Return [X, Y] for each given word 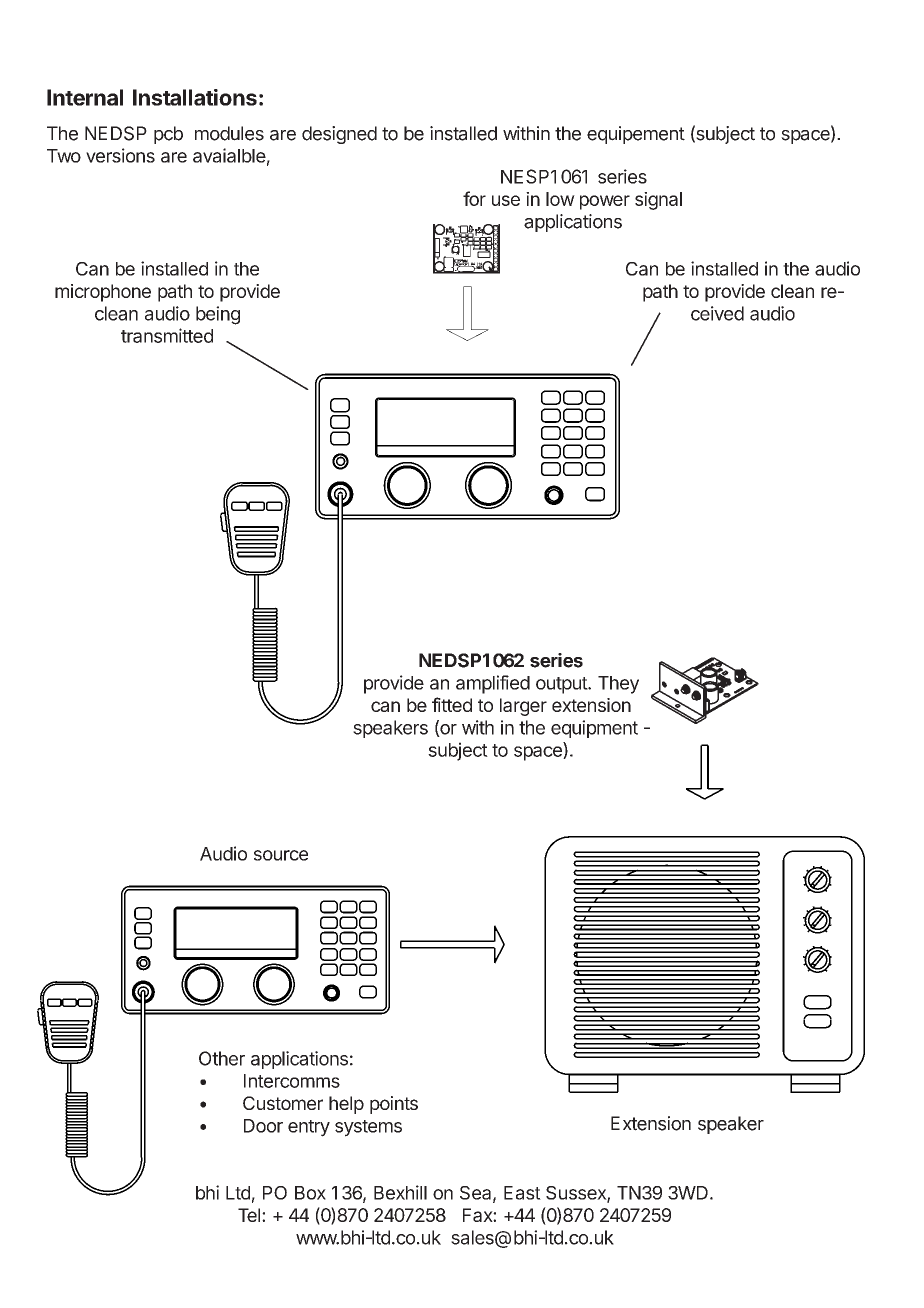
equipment [594, 729]
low [560, 199]
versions [120, 155]
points [394, 1105]
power [605, 202]
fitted [452, 704]
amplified [493, 684]
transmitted [167, 335]
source [281, 855]
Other [222, 1058]
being [218, 315]
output [562, 685]
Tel [249, 1215]
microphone [103, 293]
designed [339, 135]
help [346, 1105]
